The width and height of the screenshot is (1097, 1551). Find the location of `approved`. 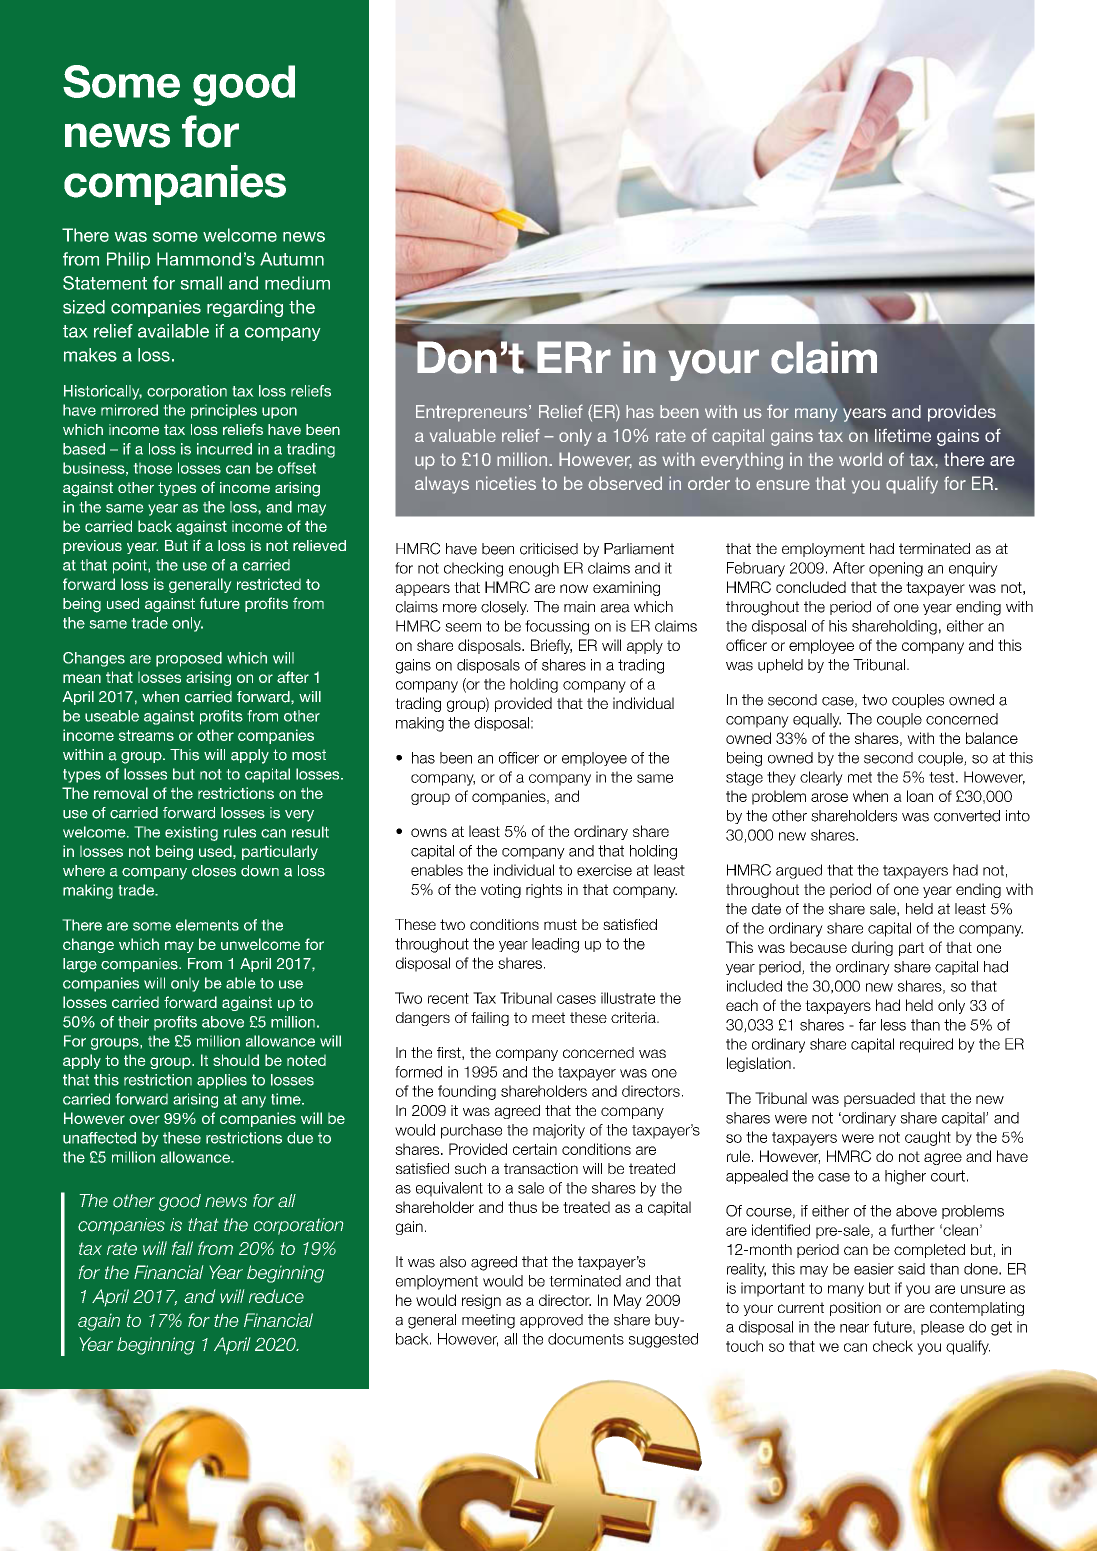

approved is located at coordinates (551, 1321).
